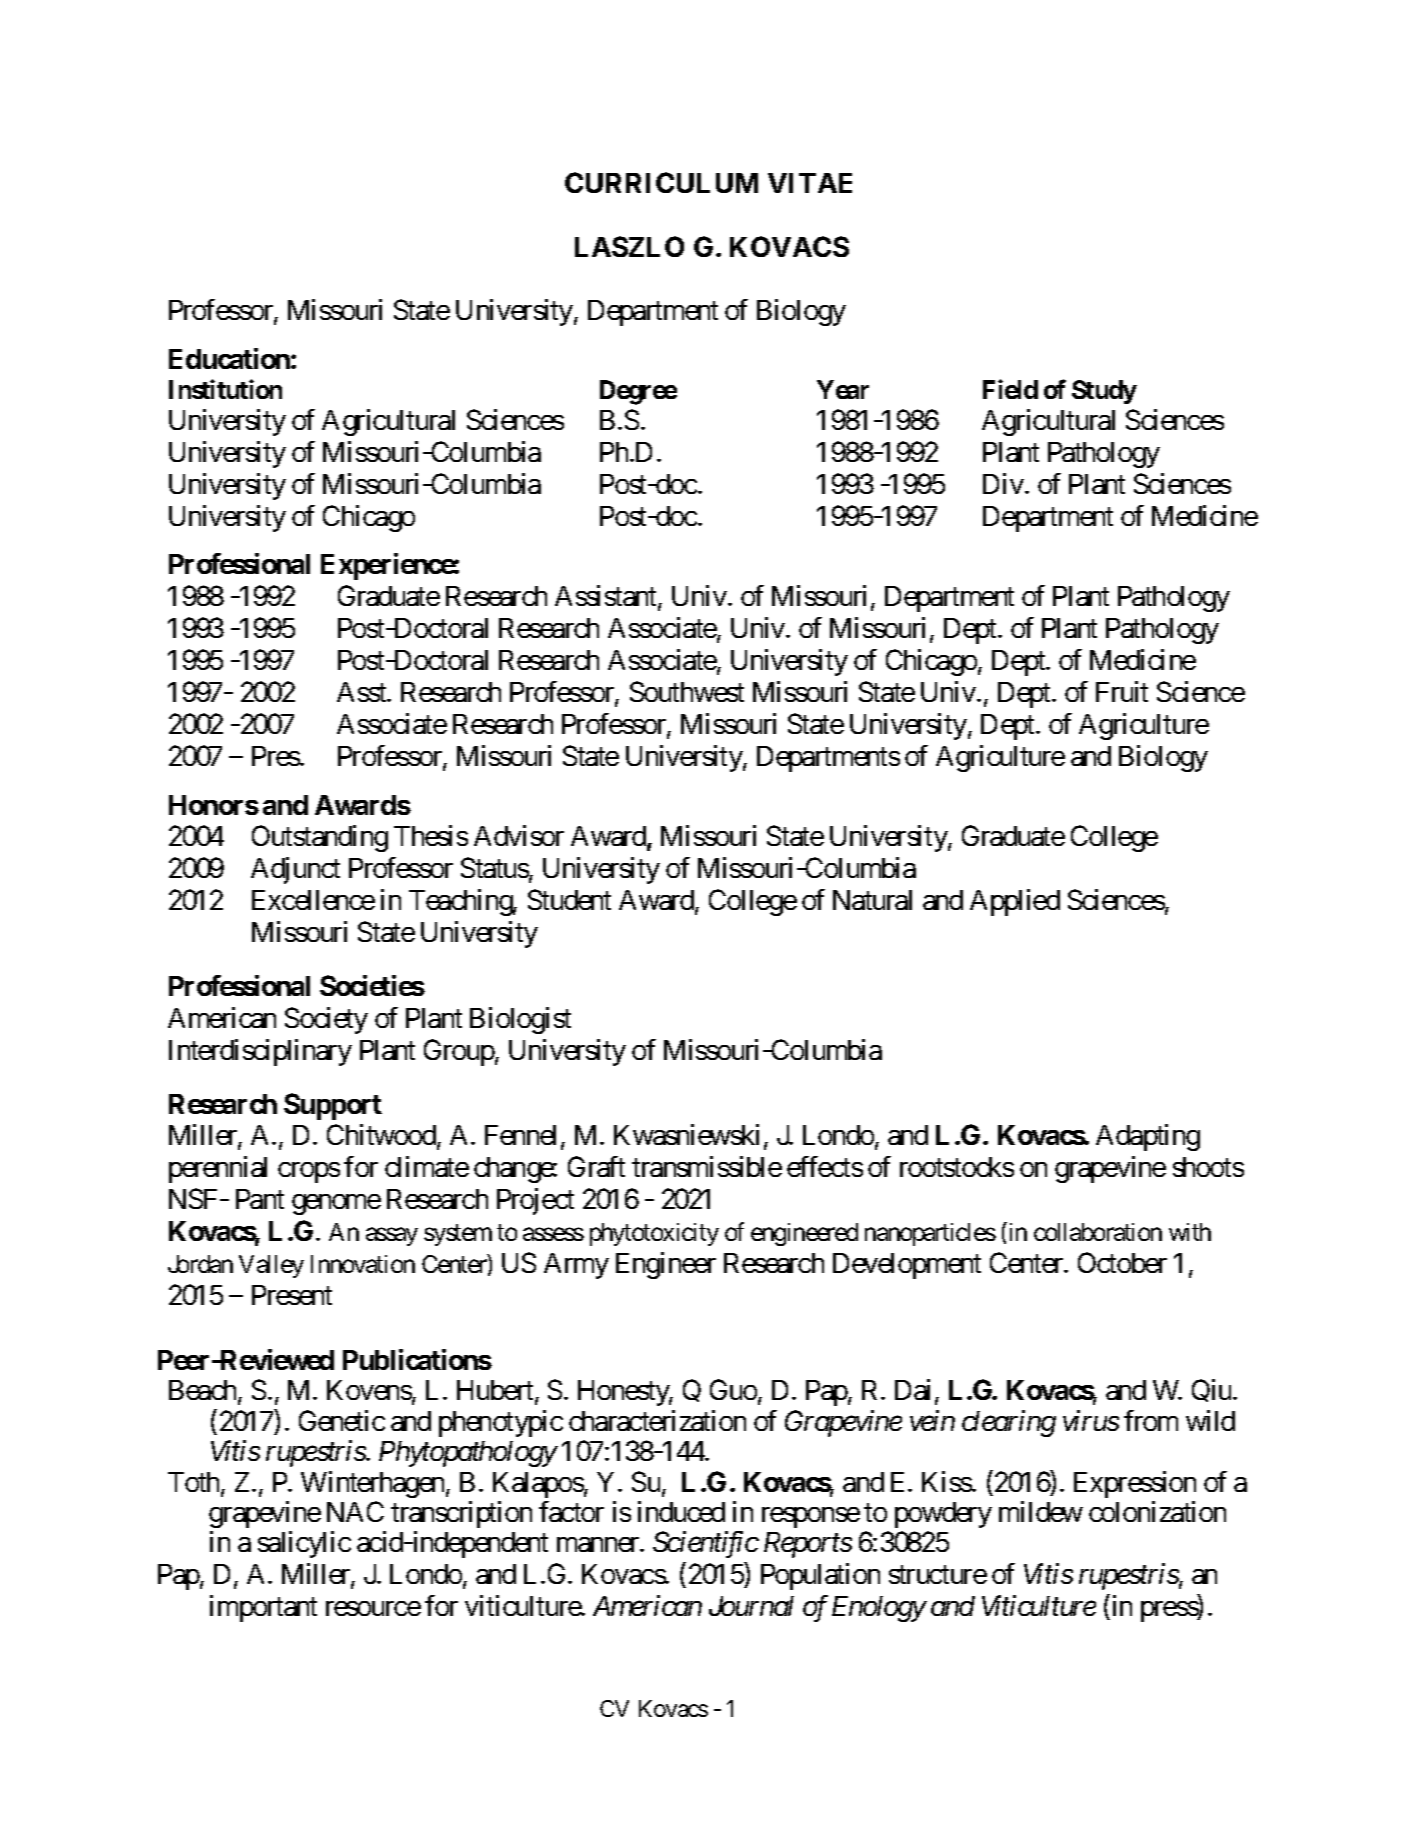 The image size is (1421, 1839). What do you see at coordinates (607, 597) in the image?
I see `Assistant` at bounding box center [607, 597].
